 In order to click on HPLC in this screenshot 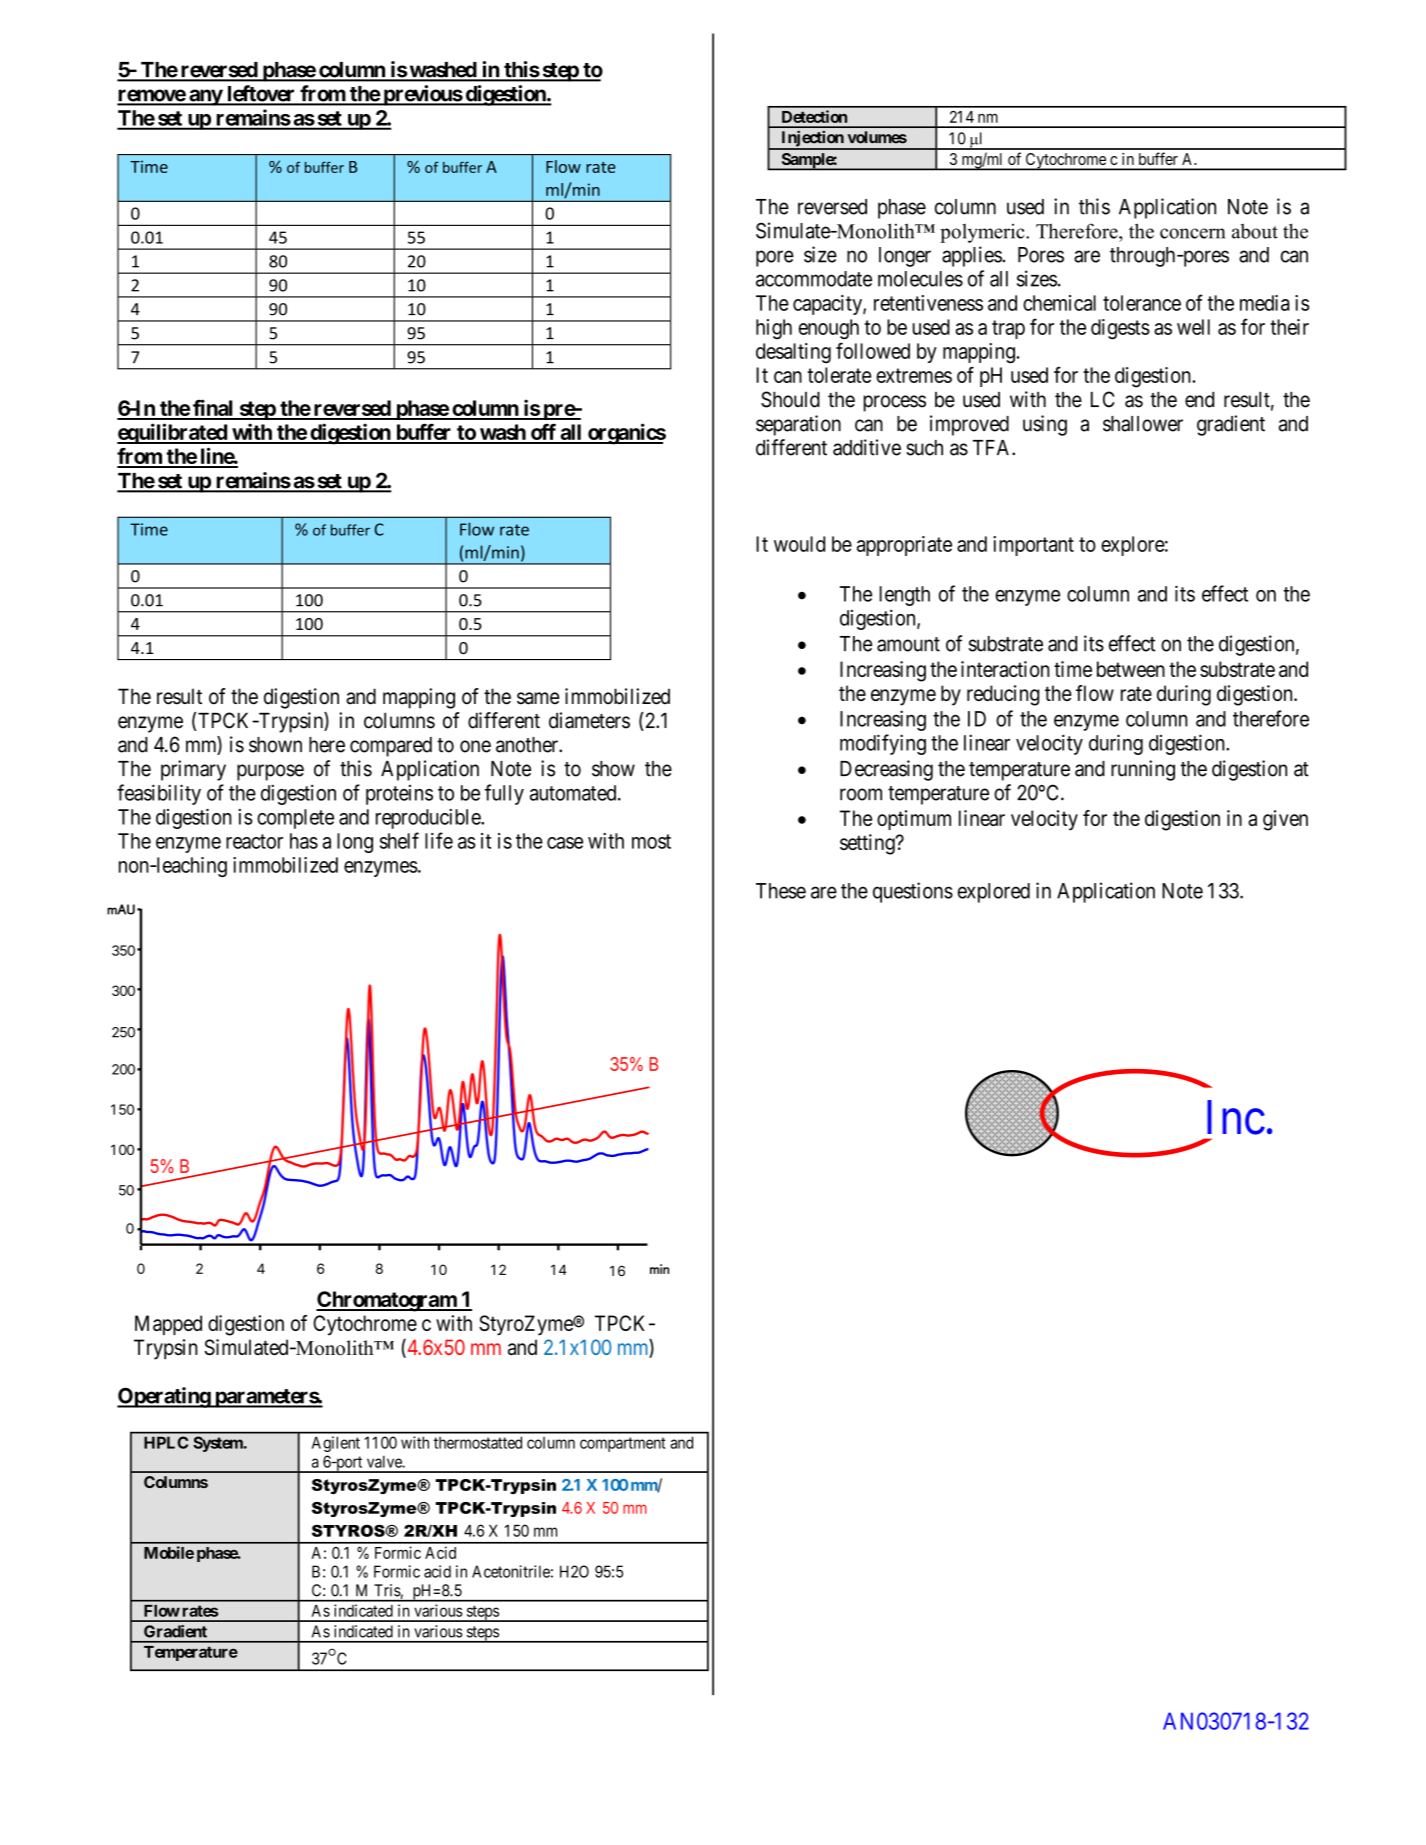, I will do `click(166, 1442)`.
